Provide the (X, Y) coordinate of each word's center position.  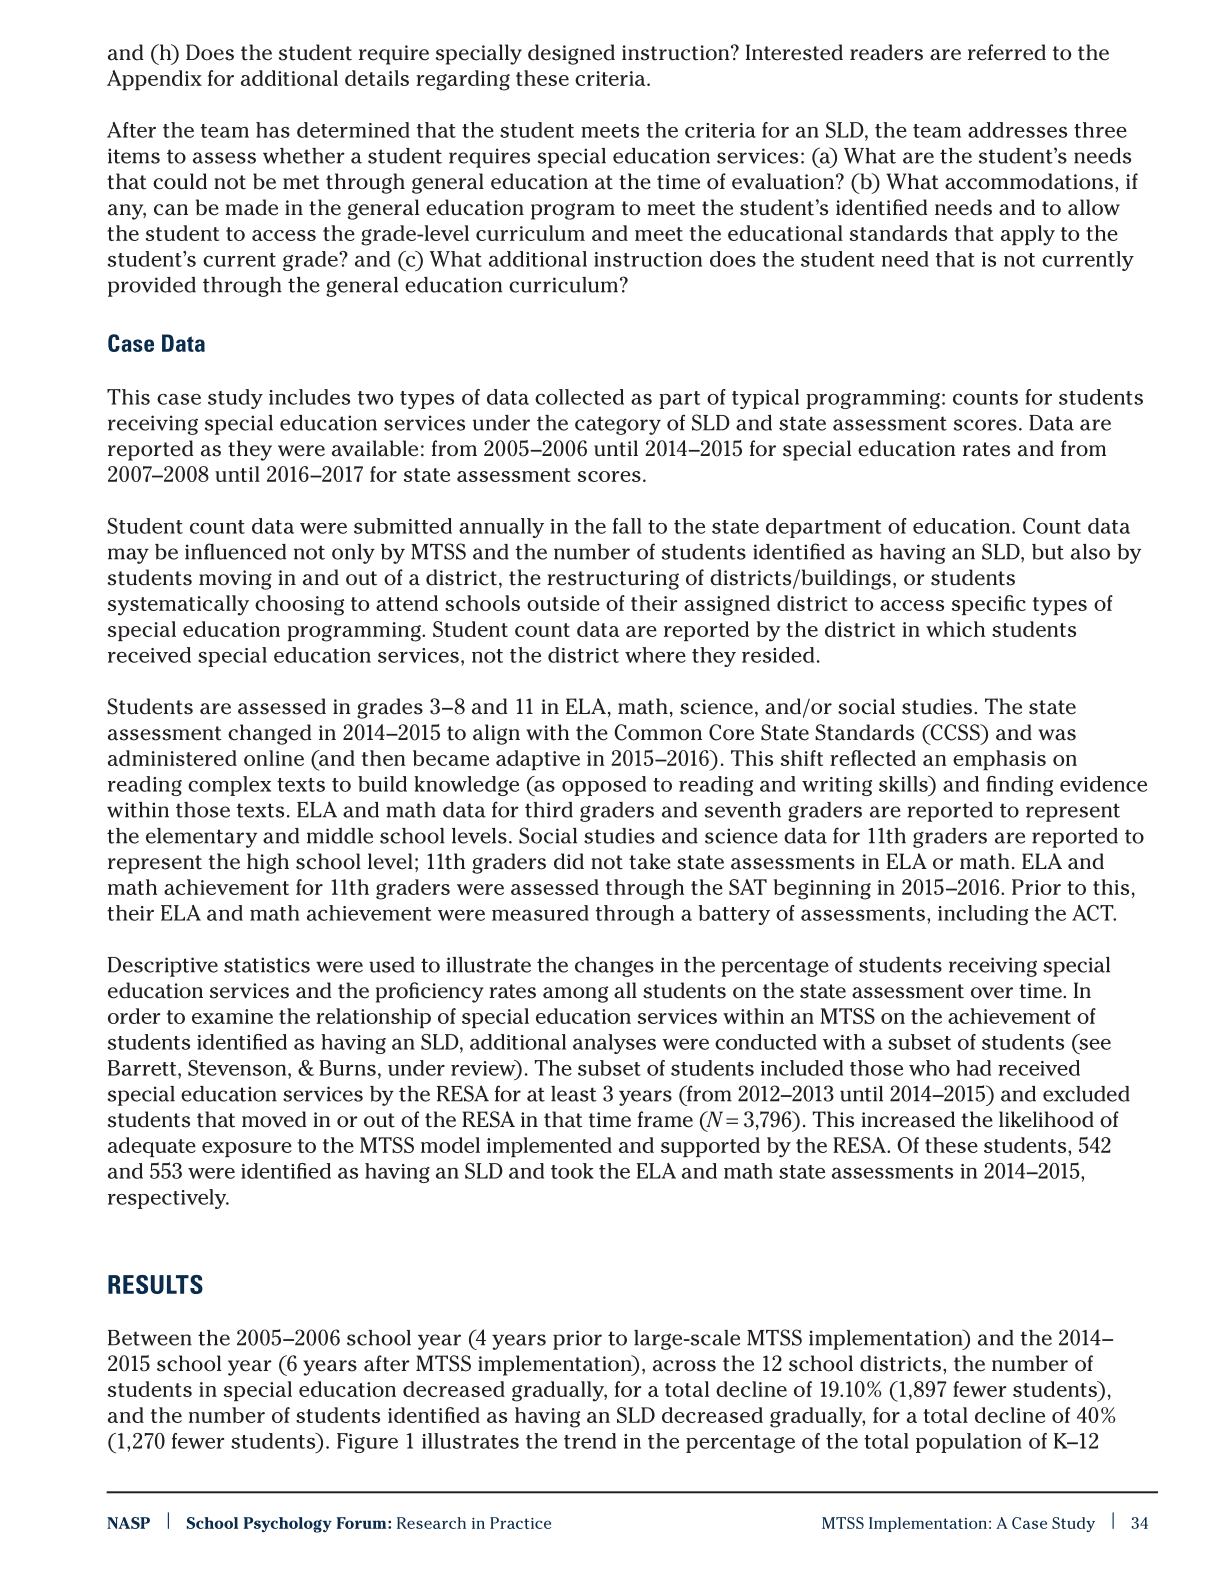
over (992, 993)
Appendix (154, 80)
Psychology (288, 1525)
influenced (235, 551)
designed (571, 54)
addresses (1017, 130)
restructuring (613, 580)
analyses (614, 1044)
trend (590, 1441)
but (1048, 552)
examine (232, 1016)
